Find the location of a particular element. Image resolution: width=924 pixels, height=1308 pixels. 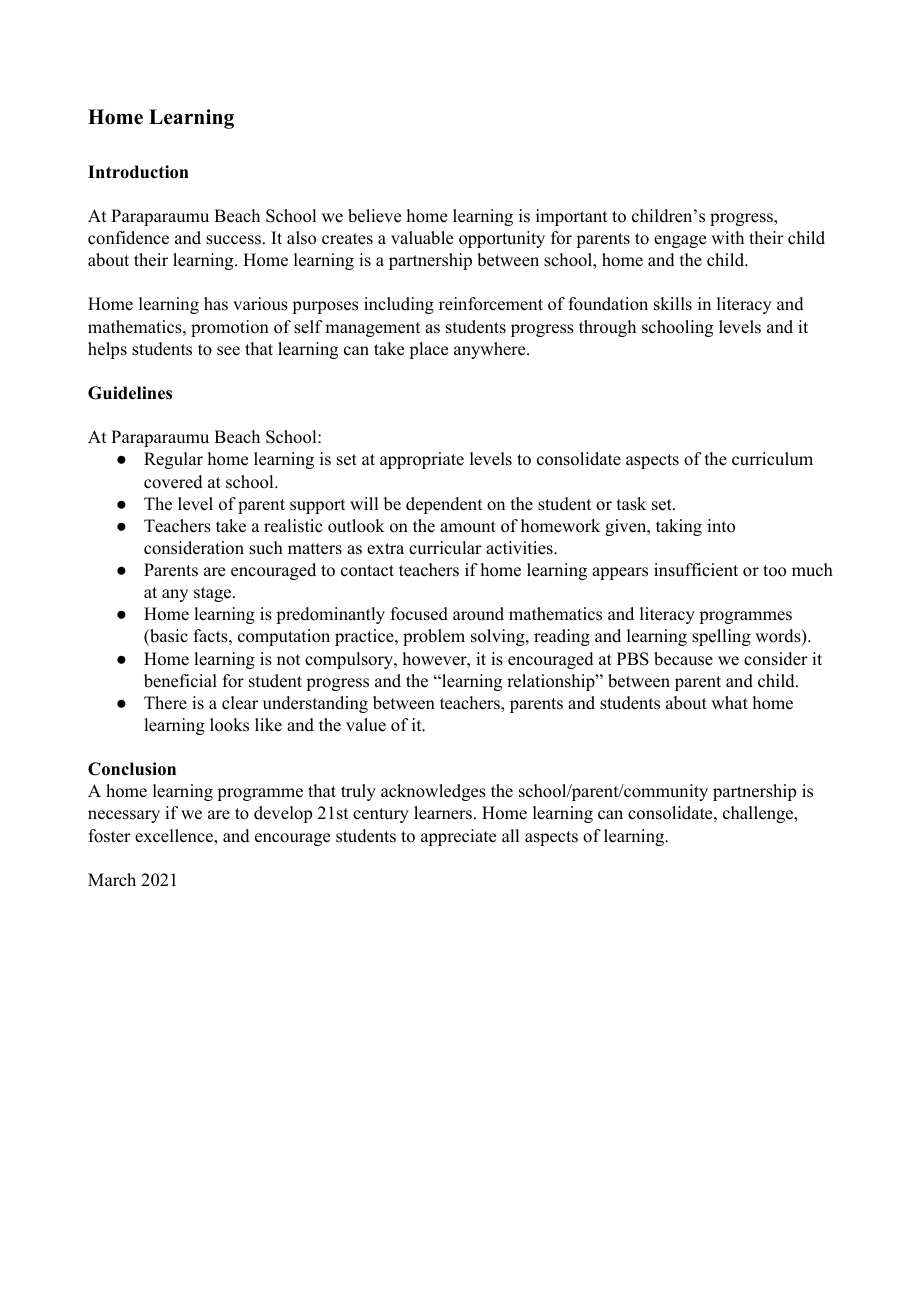

stage is located at coordinates (214, 594).
